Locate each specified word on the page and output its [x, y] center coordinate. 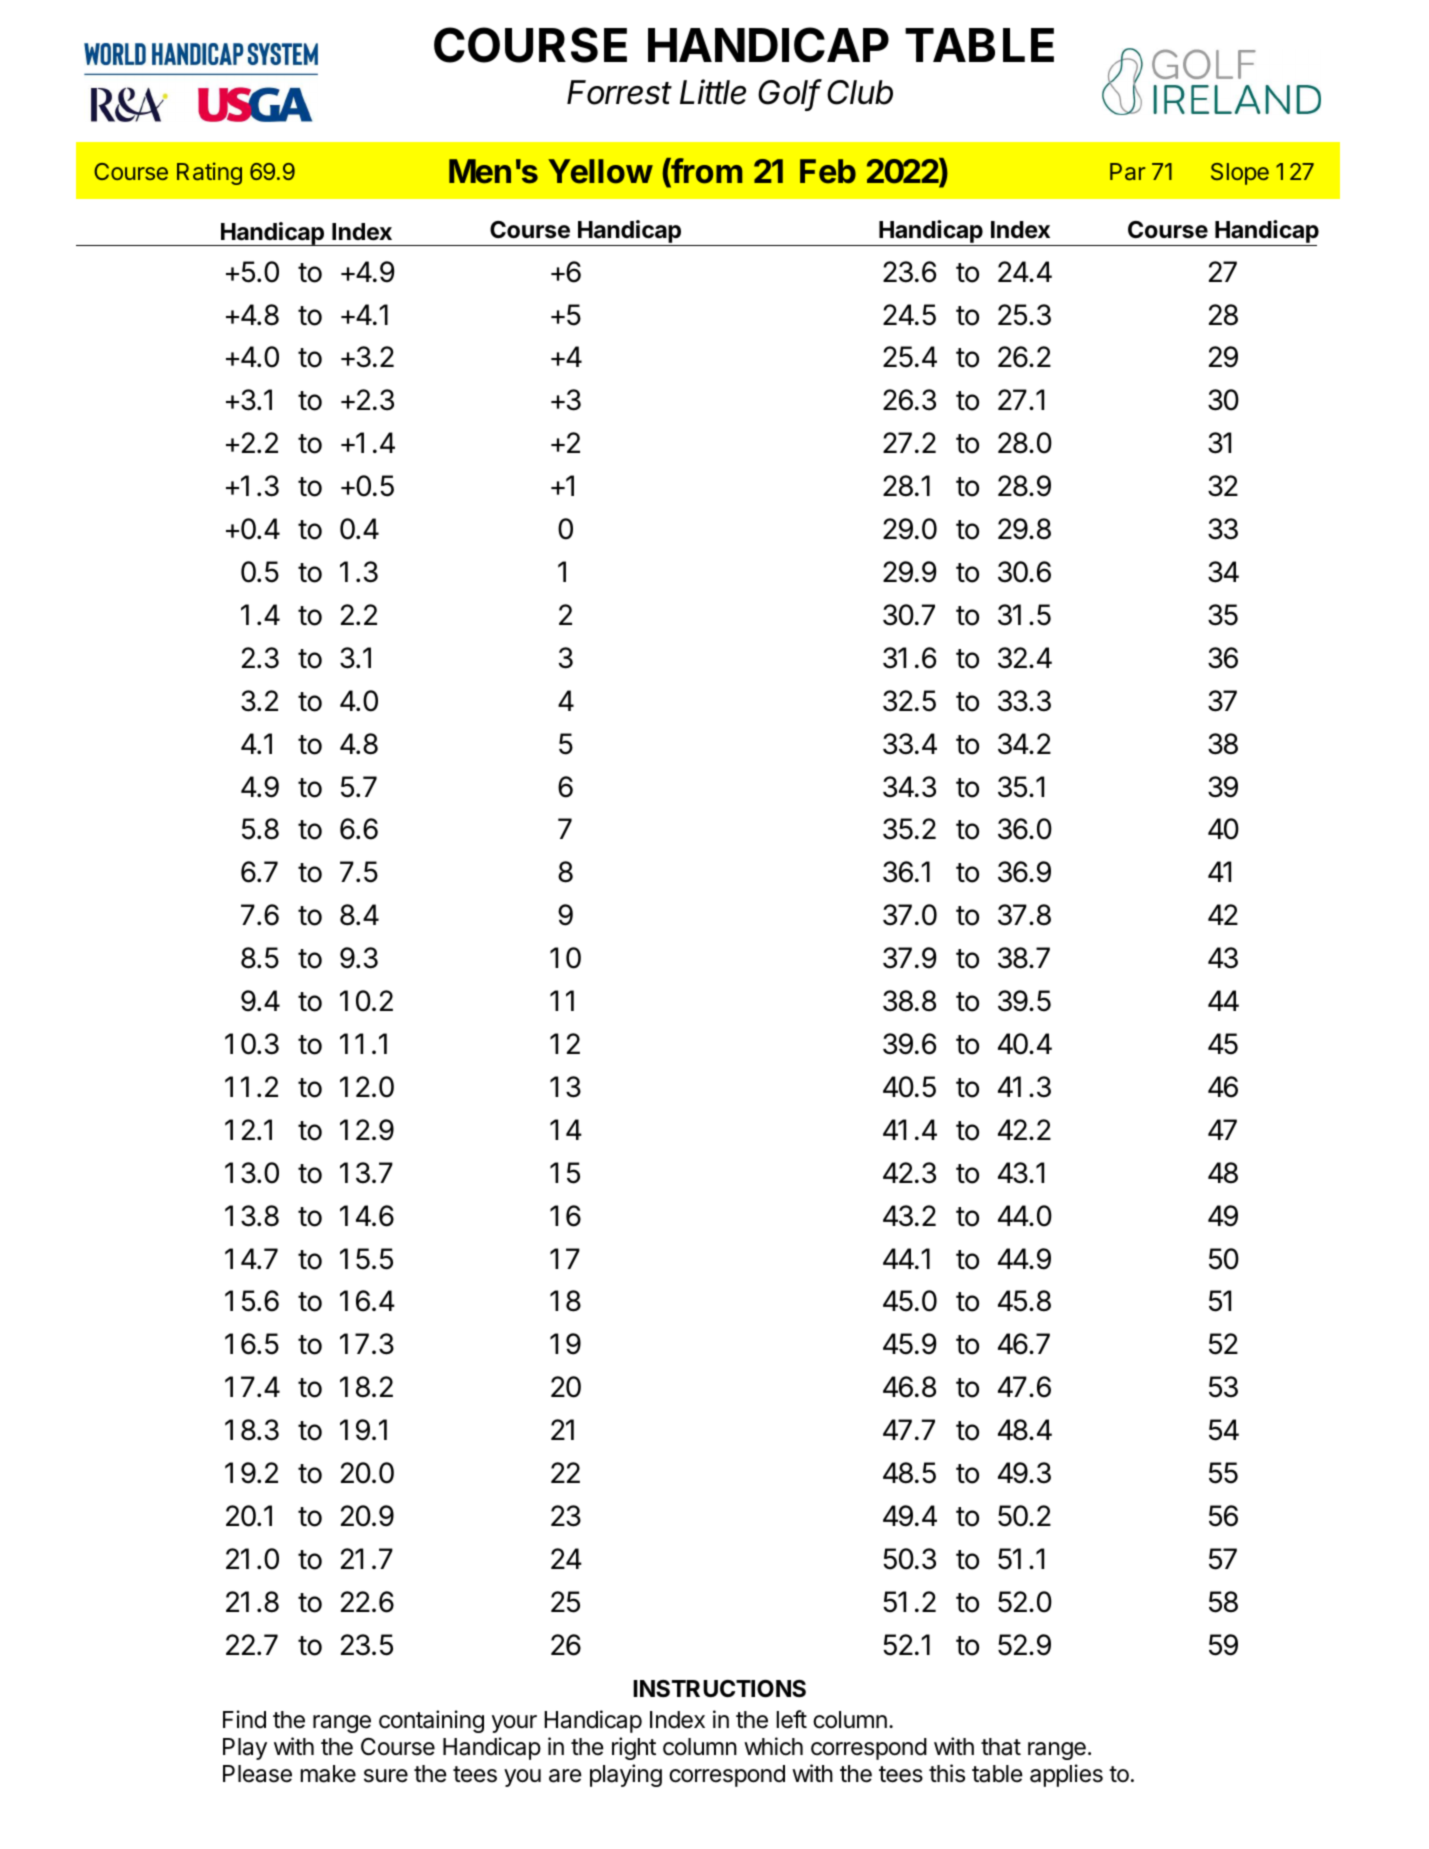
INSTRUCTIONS [719, 1689]
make [328, 1774]
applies [1066, 1775]
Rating [209, 173]
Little [713, 92]
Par [1127, 171]
